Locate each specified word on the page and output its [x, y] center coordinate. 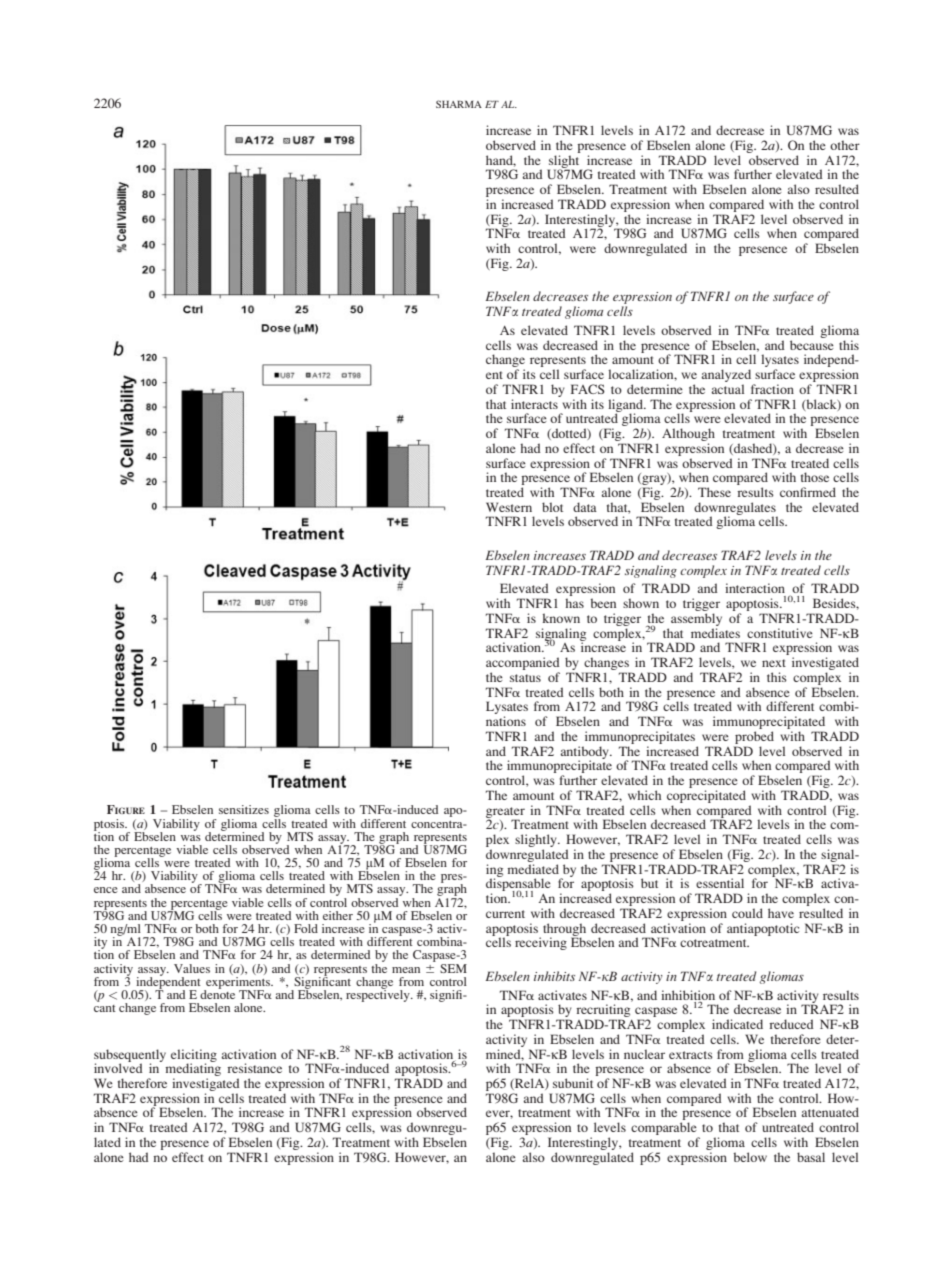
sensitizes [244, 809]
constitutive [780, 633]
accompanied [523, 665]
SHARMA [459, 104]
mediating [193, 1070]
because [812, 345]
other [845, 145]
